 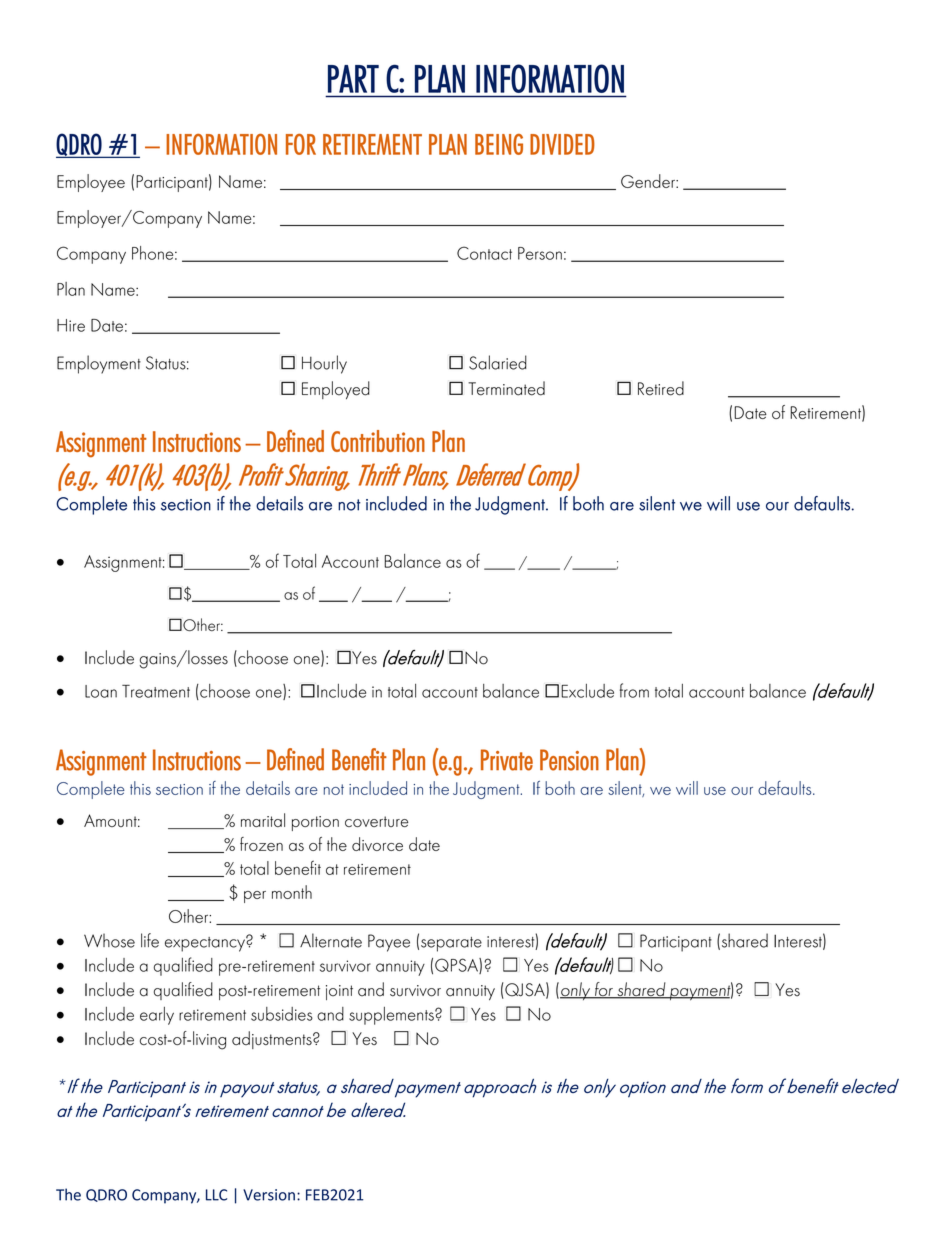 What do you see at coordinates (378, 441) in the screenshot?
I see `Contribution` at bounding box center [378, 441].
